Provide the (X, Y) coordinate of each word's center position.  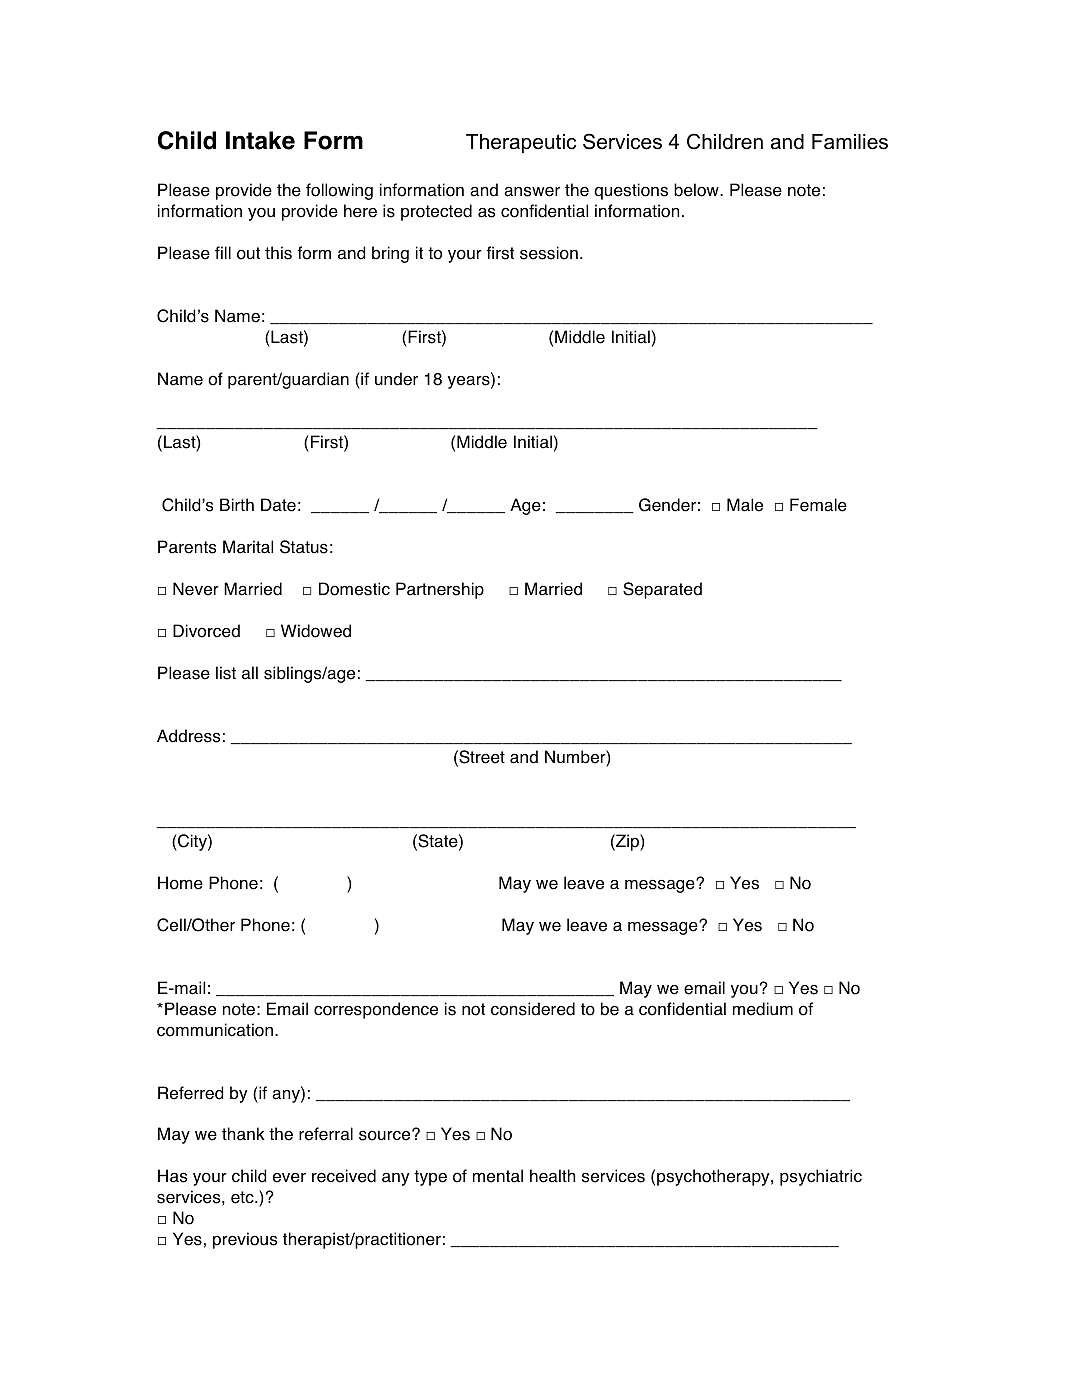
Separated (662, 590)
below (697, 190)
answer (532, 191)
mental (498, 1176)
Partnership (440, 590)
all (250, 673)
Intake (260, 140)
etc (243, 1197)
